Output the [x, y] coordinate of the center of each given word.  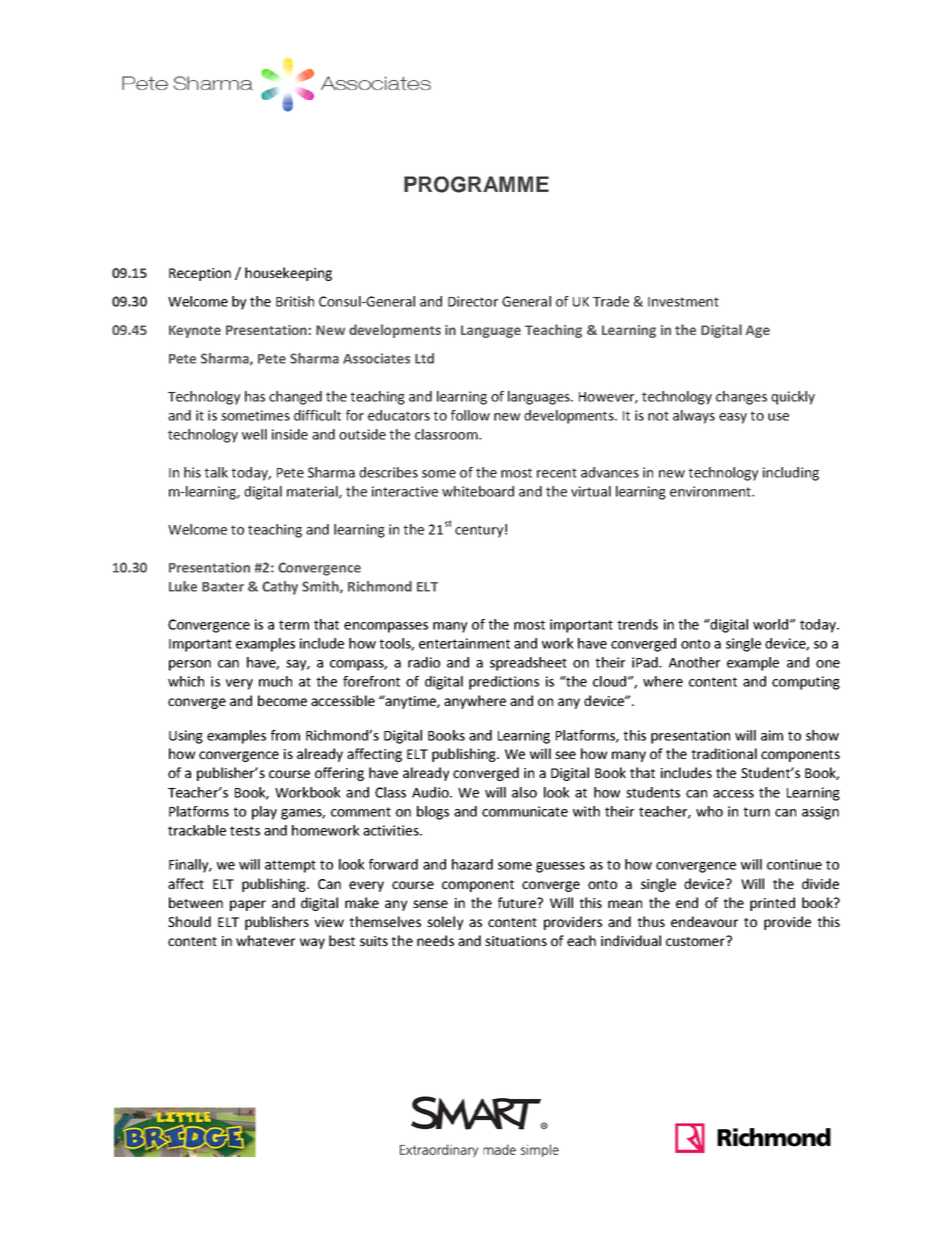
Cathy [280, 588]
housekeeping [288, 274]
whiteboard [478, 491]
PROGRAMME [476, 184]
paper [248, 905]
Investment [683, 302]
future [518, 902]
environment [711, 491]
